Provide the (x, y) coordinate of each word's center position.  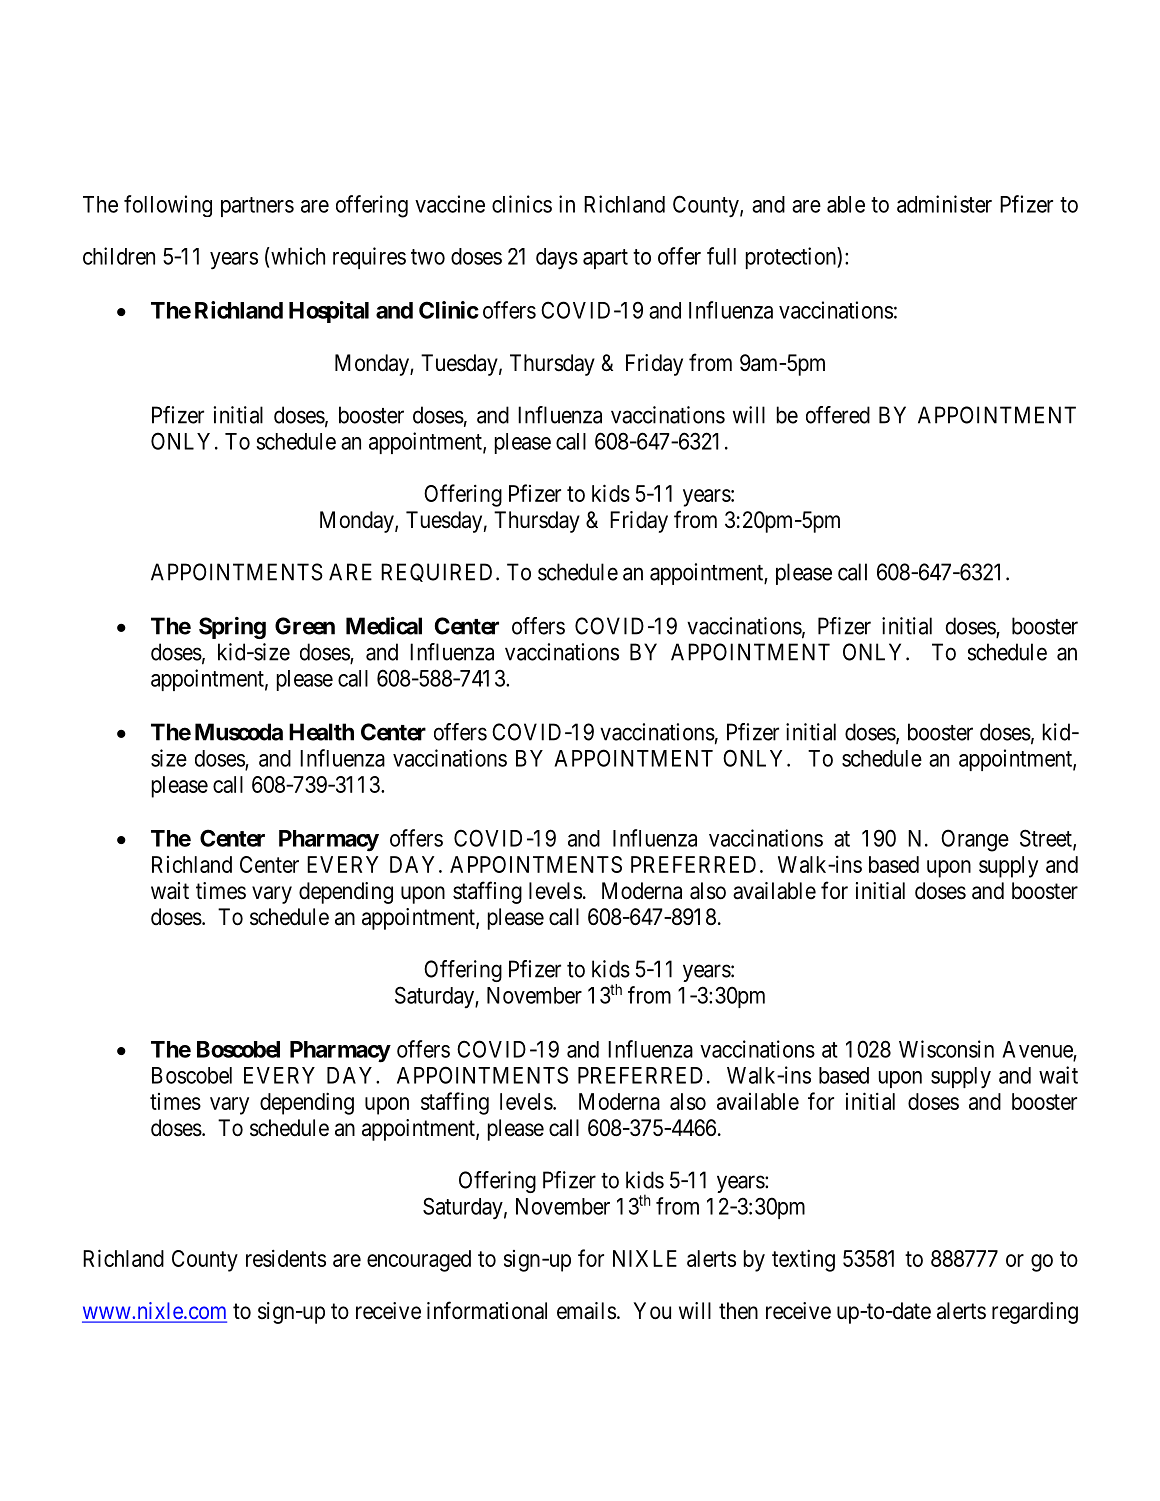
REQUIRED (436, 572)
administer (944, 204)
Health (321, 732)
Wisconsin (946, 1049)
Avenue (1038, 1050)
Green (305, 626)
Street (1047, 839)
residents (286, 1258)
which (297, 256)
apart (605, 259)
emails (586, 1311)
